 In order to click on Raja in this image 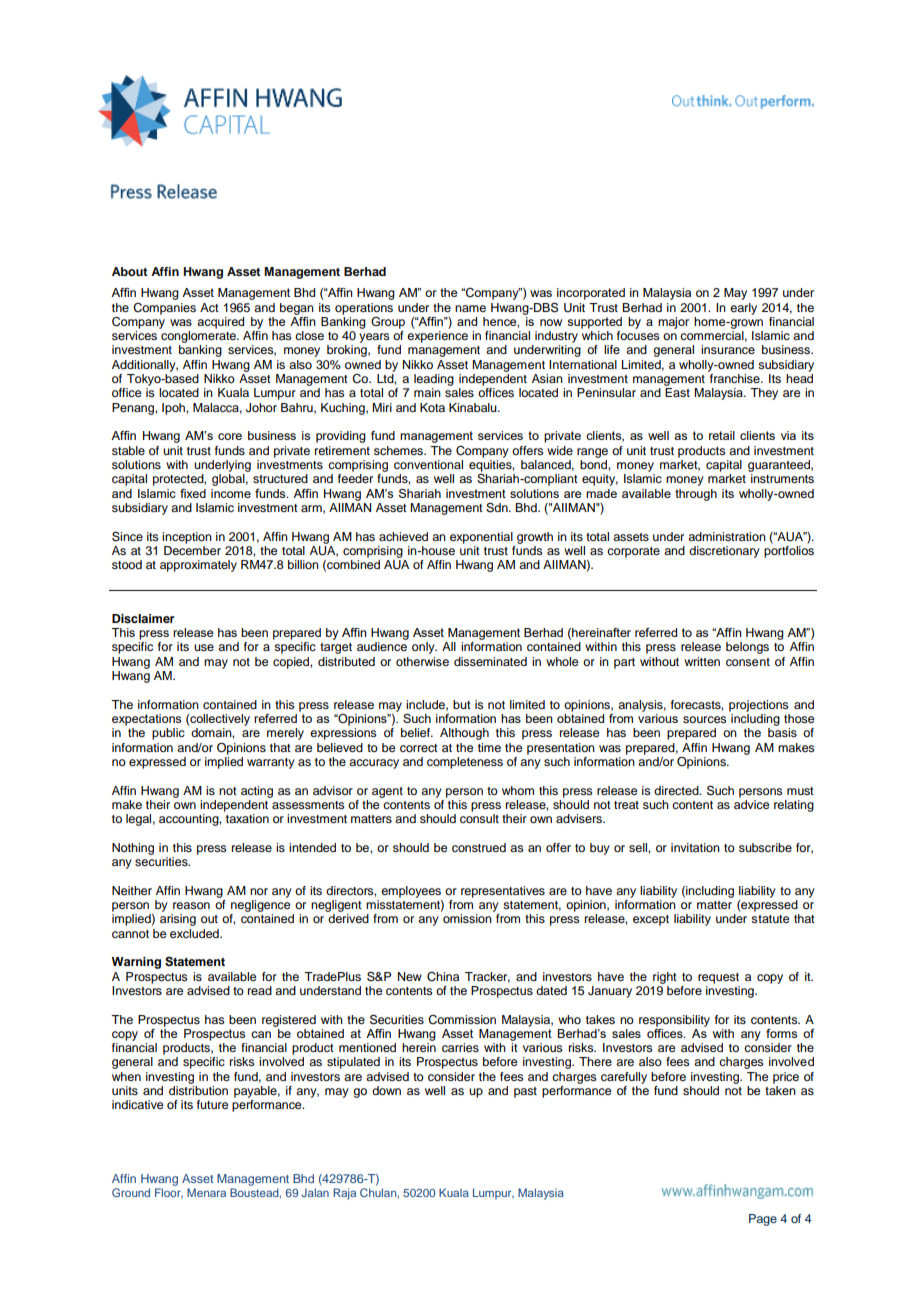, I will do `click(344, 1194)`.
